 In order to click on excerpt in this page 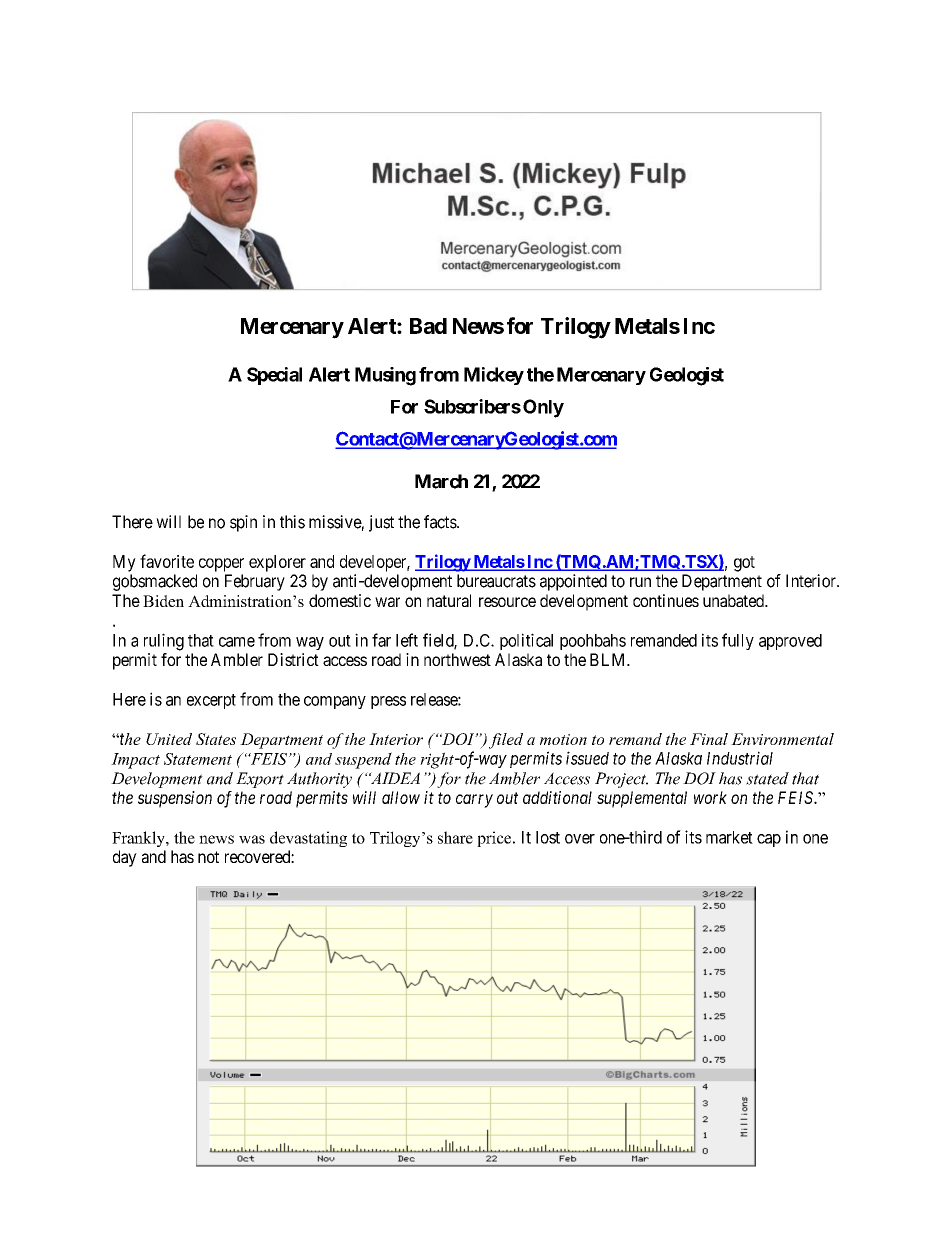, I will do `click(211, 701)`.
